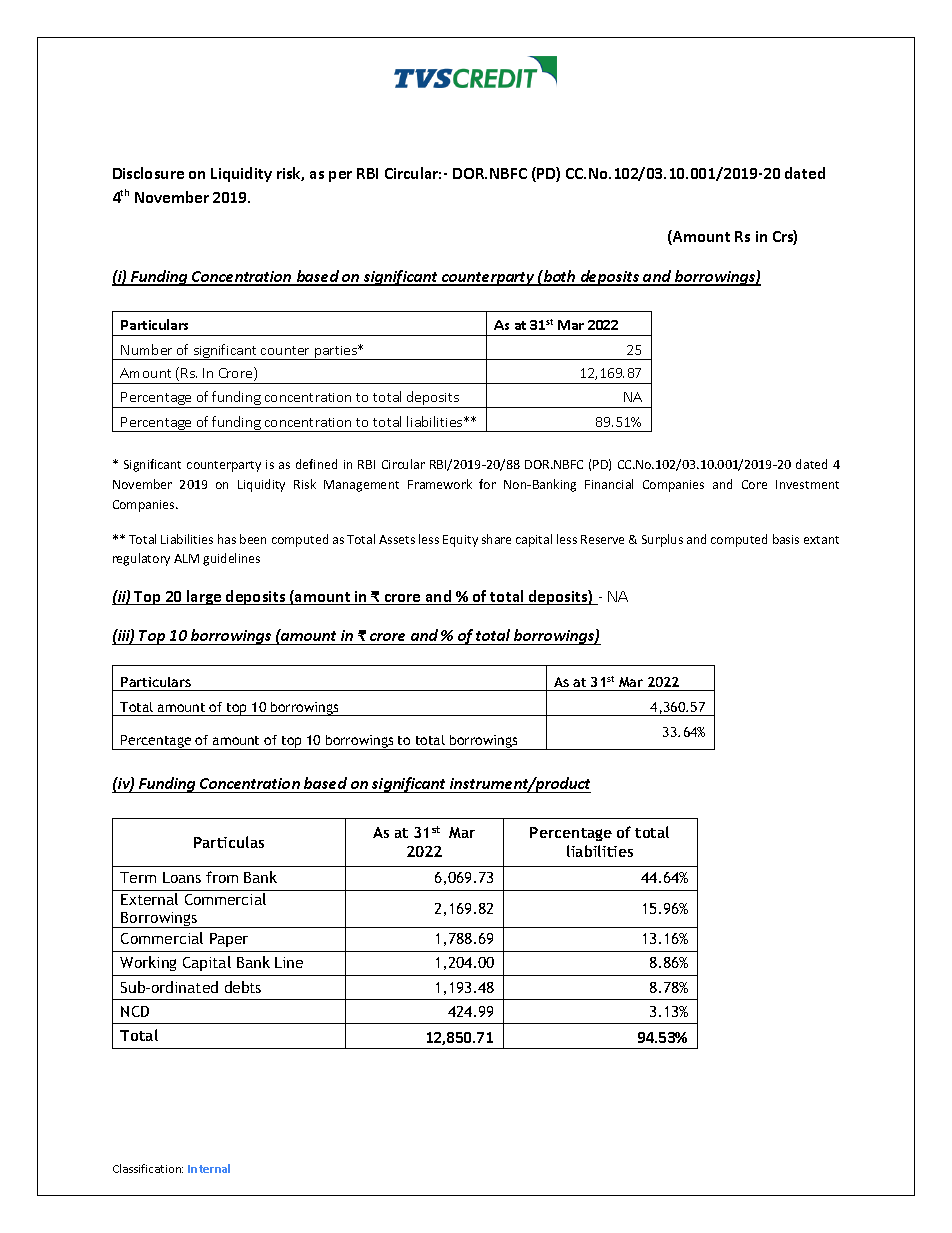 Image resolution: width=952 pixels, height=1233 pixels. What do you see at coordinates (316, 464) in the page?
I see `defined` at bounding box center [316, 464].
